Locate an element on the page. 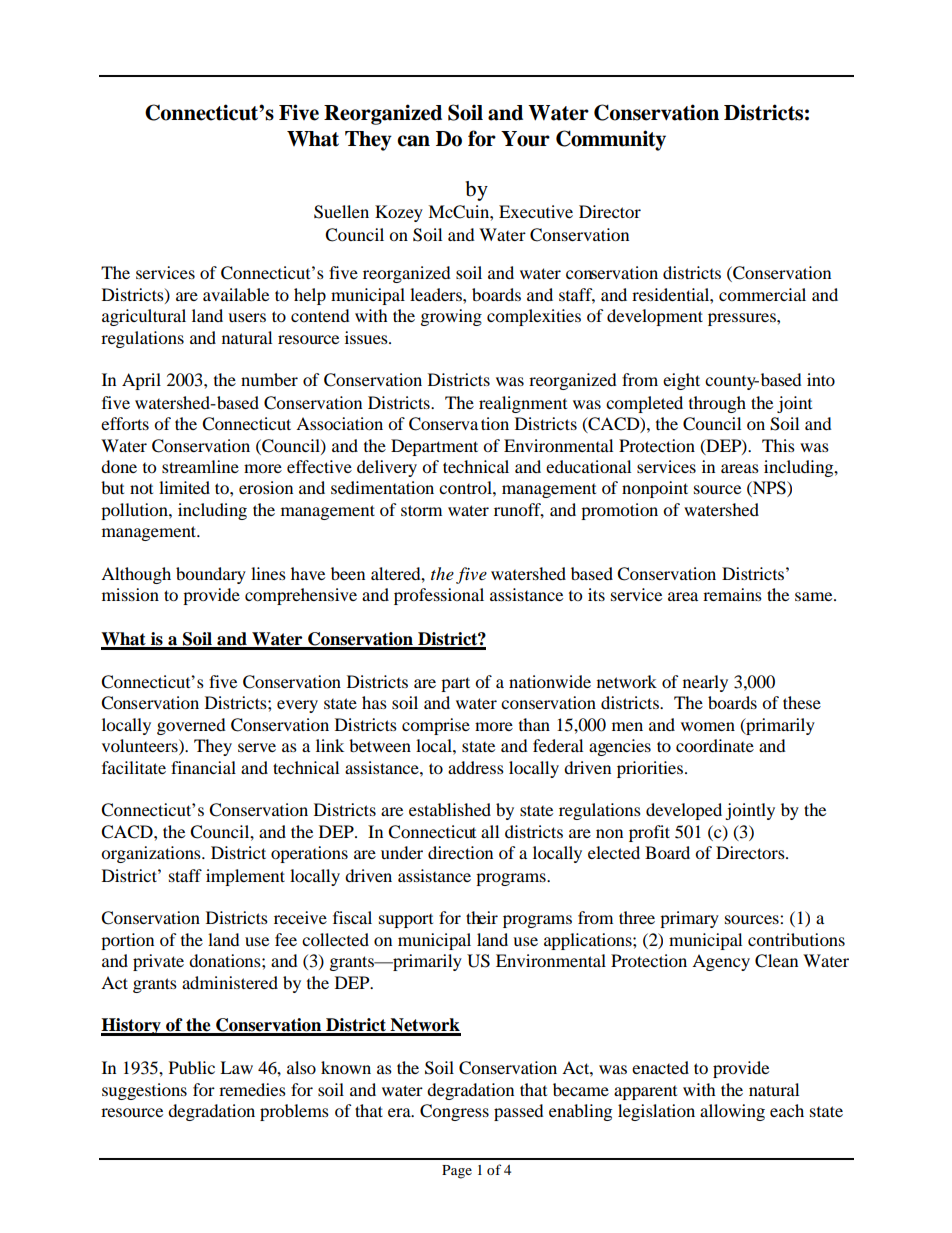  professional is located at coordinates (439, 596).
